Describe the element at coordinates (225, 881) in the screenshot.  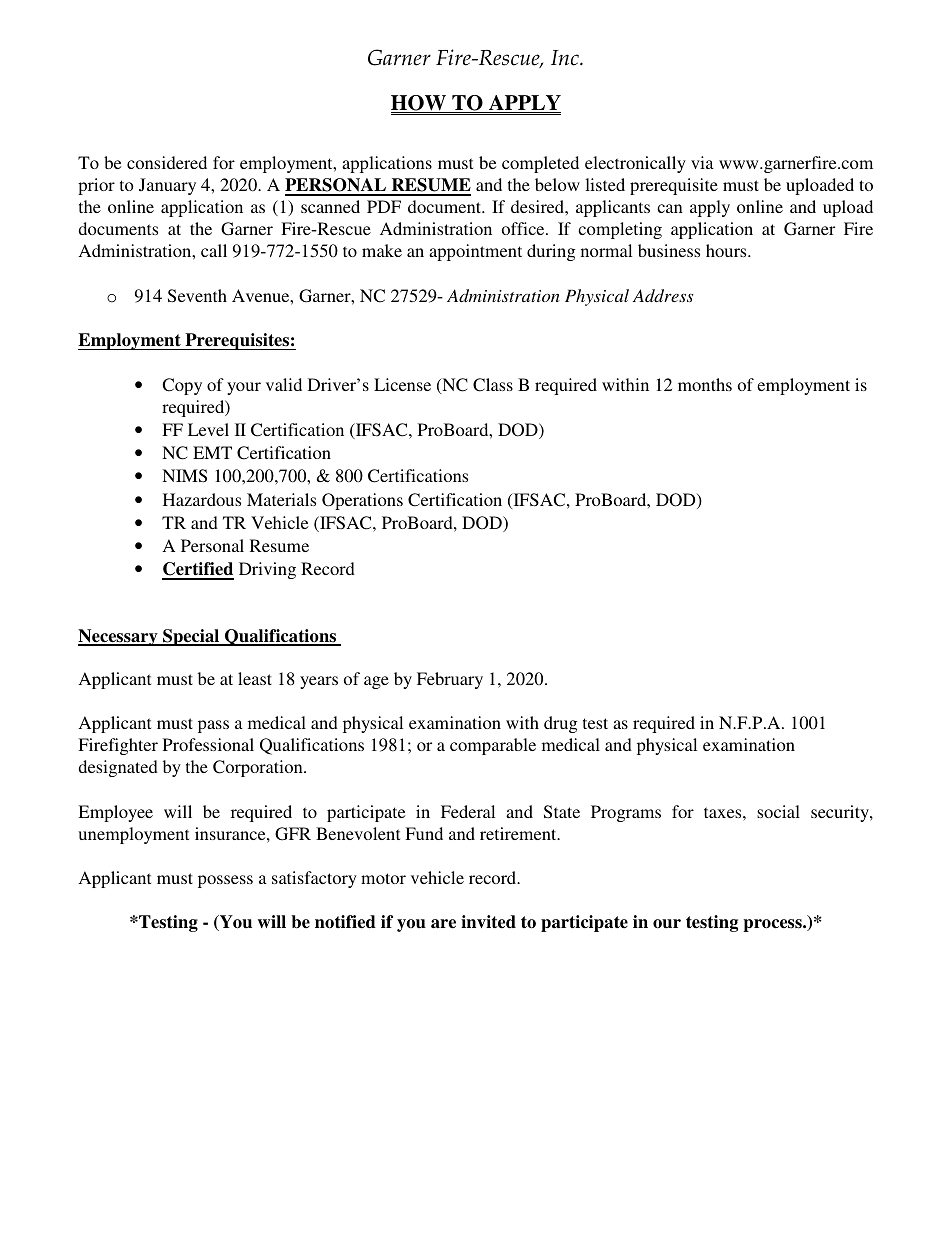
I see `possess` at that location.
